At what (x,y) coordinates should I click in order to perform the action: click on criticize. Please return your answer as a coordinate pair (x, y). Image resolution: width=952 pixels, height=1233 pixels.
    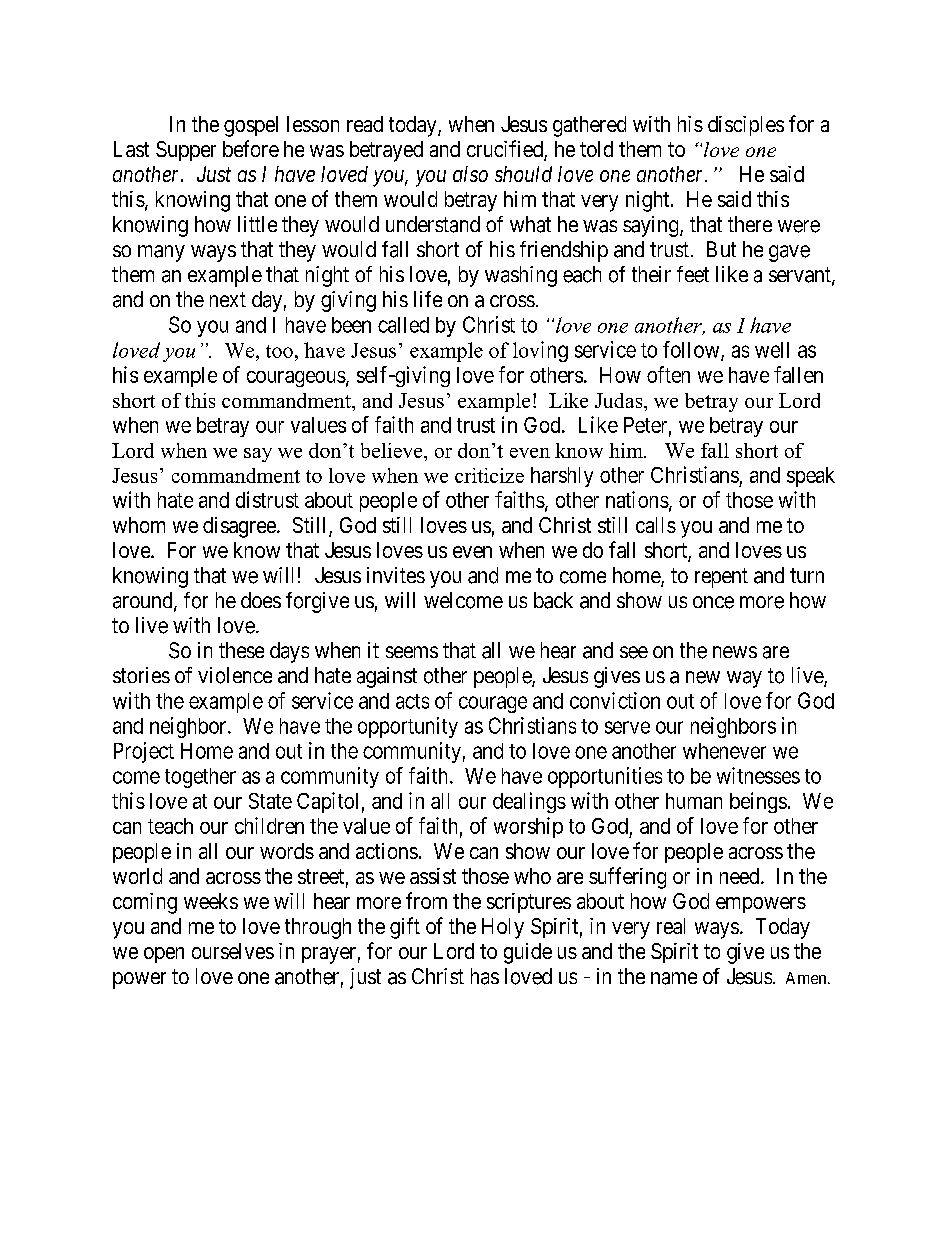
    Looking at the image, I should click on (489, 475).
